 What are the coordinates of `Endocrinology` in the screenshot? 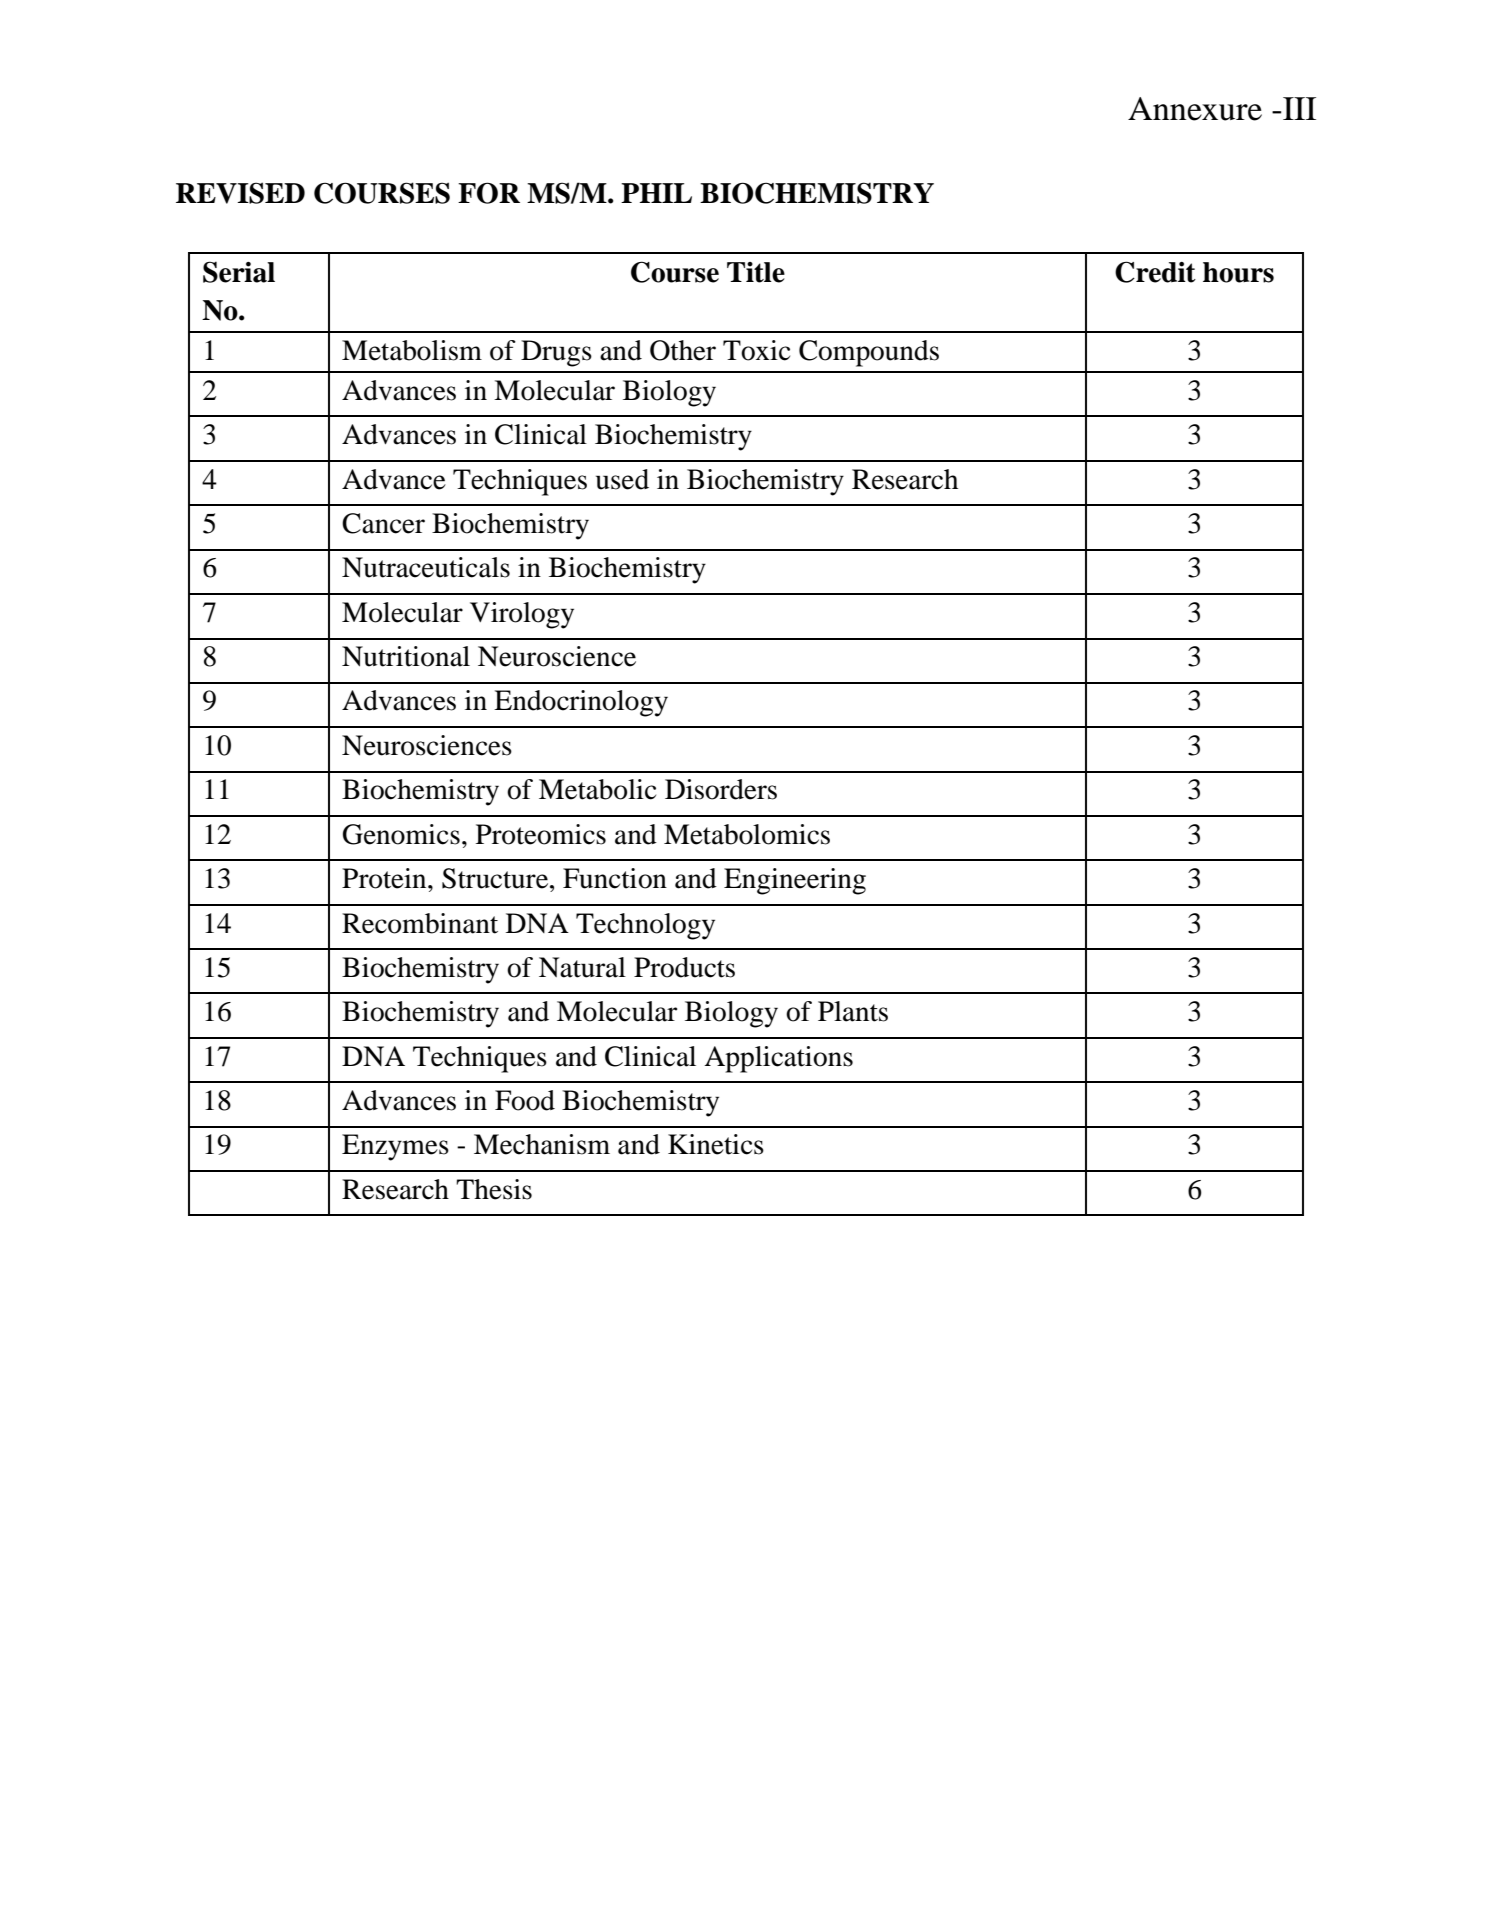 It's located at (581, 703).
